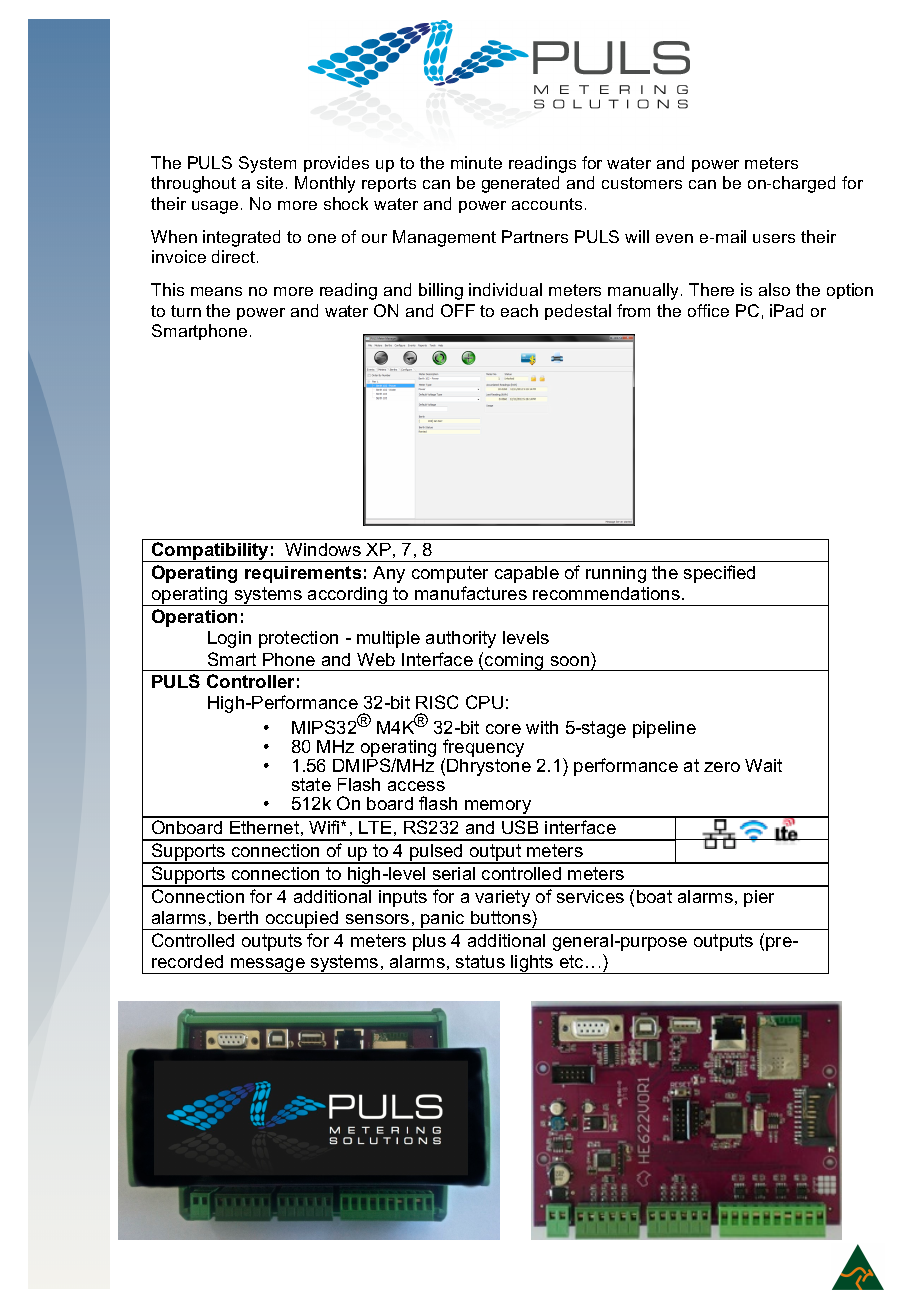 The image size is (924, 1308). I want to click on pipeline, so click(664, 729).
